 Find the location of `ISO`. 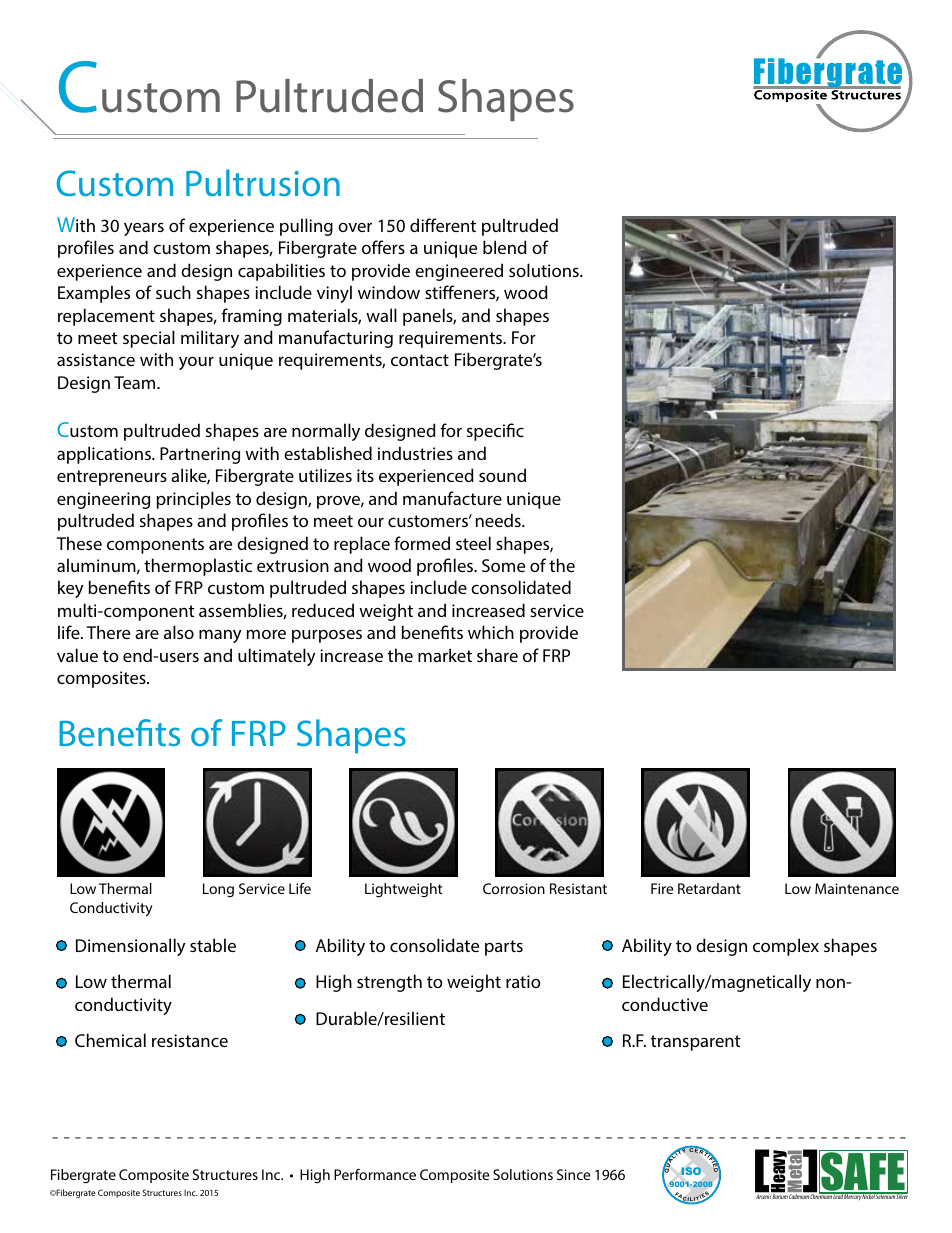

ISO is located at coordinates (691, 1171).
